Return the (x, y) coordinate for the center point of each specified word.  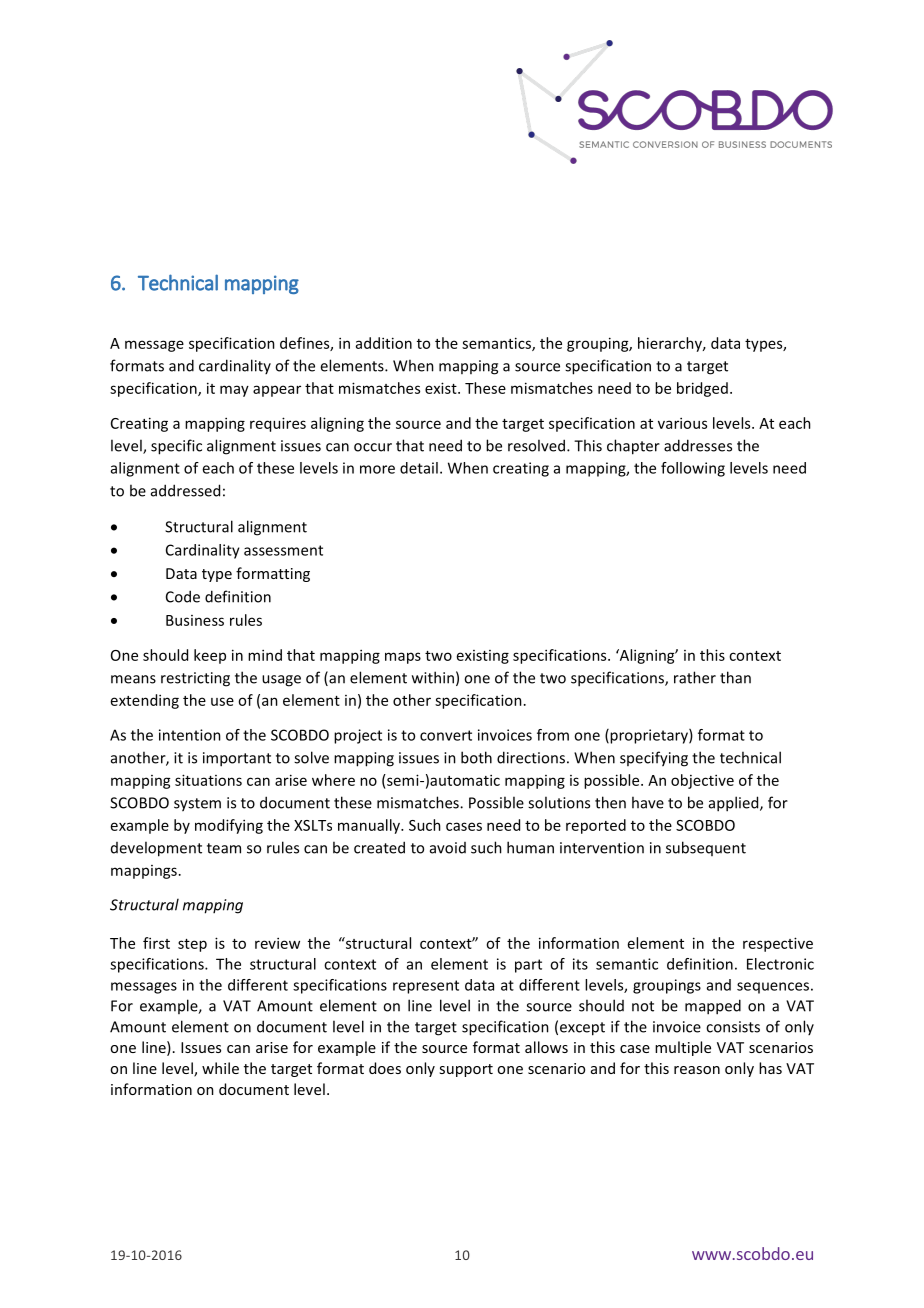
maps (403, 658)
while (220, 1068)
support (466, 1070)
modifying (229, 826)
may (234, 391)
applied (735, 804)
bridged (702, 389)
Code (183, 596)
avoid (448, 848)
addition (384, 343)
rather (695, 677)
